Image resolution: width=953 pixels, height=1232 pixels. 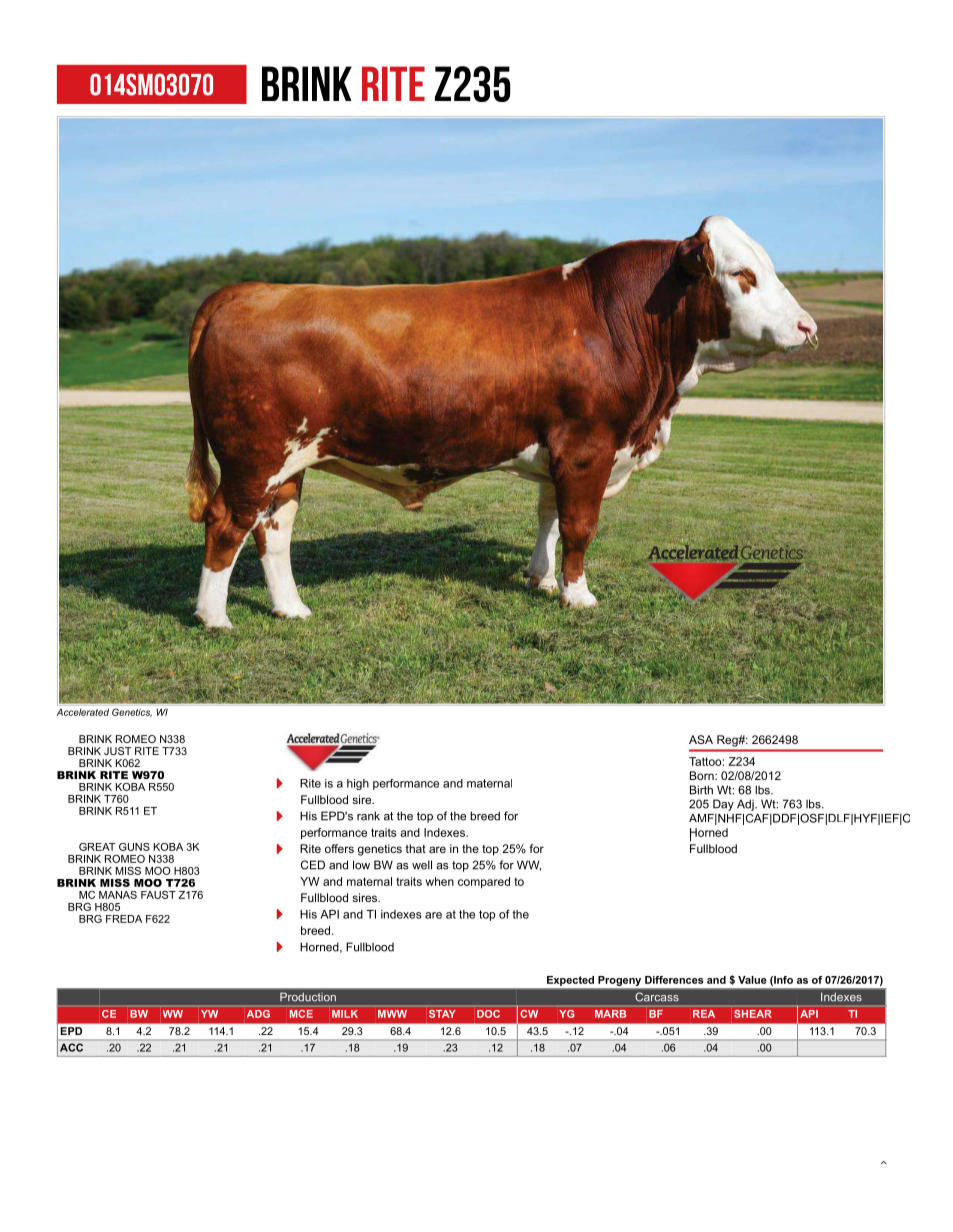 What do you see at coordinates (484, 882) in the screenshot?
I see `compared` at bounding box center [484, 882].
